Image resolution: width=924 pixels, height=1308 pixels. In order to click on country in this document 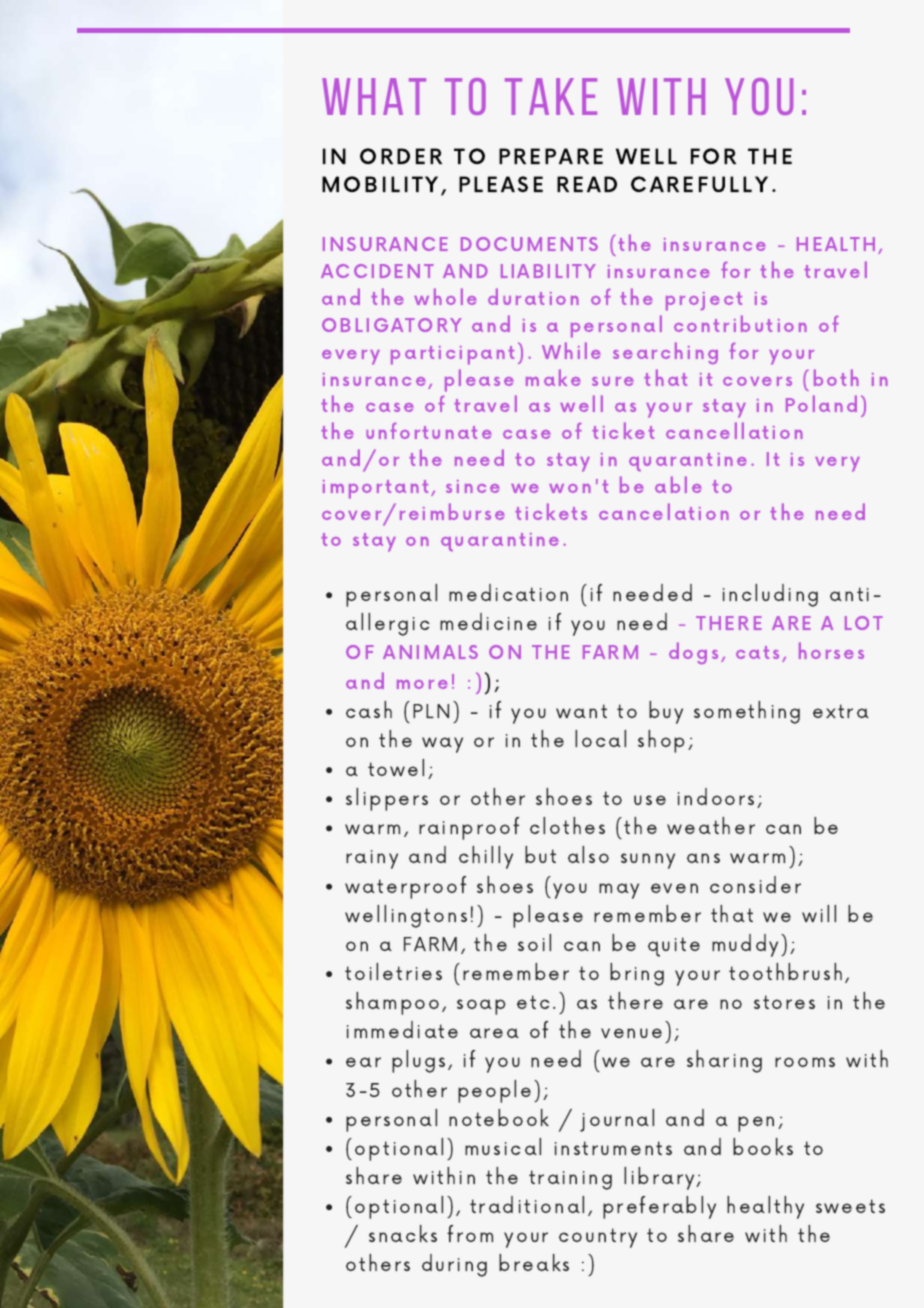, I will do `click(598, 1238)`.
